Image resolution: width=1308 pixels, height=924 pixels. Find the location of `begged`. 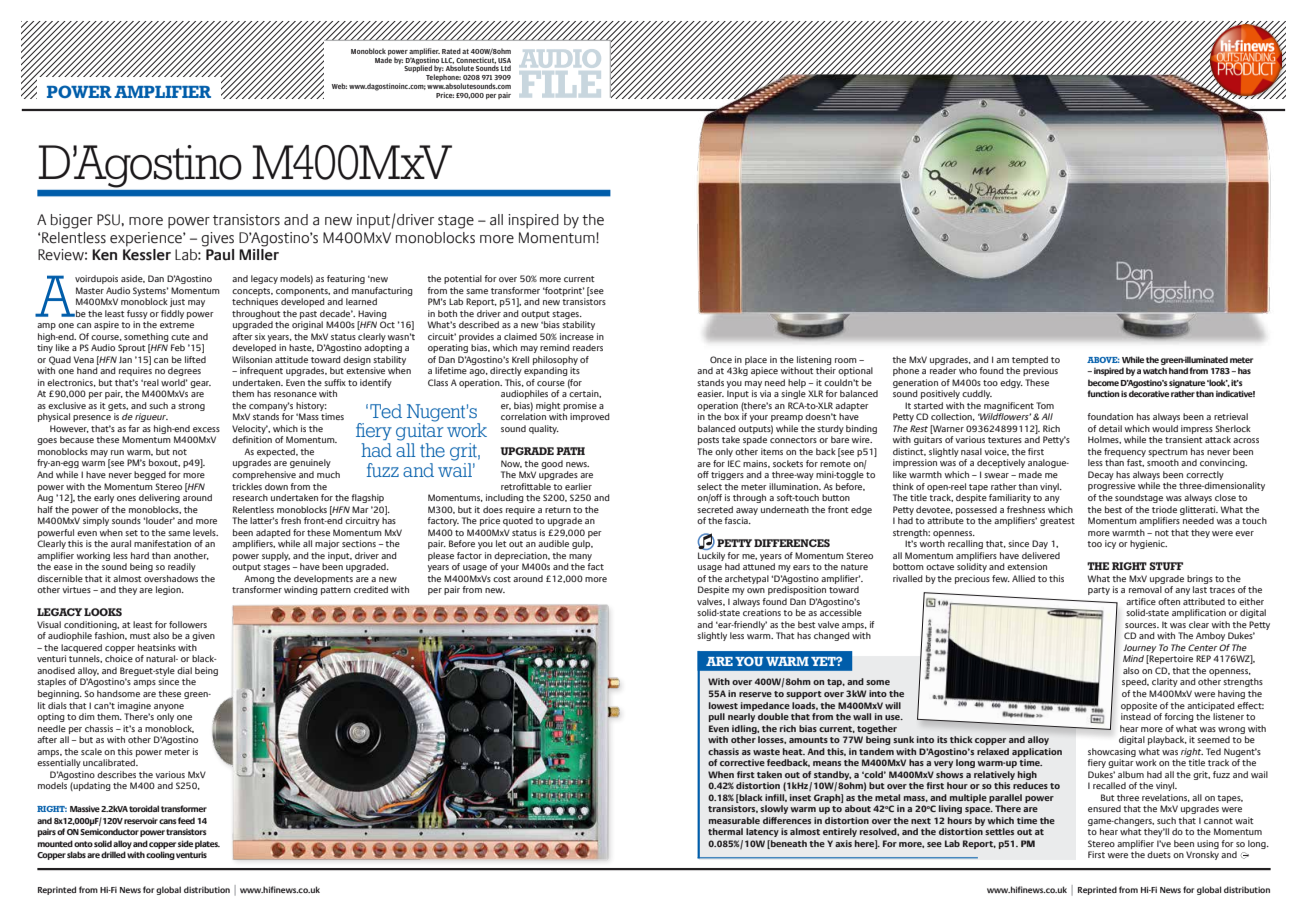

begged is located at coordinates (150, 475).
